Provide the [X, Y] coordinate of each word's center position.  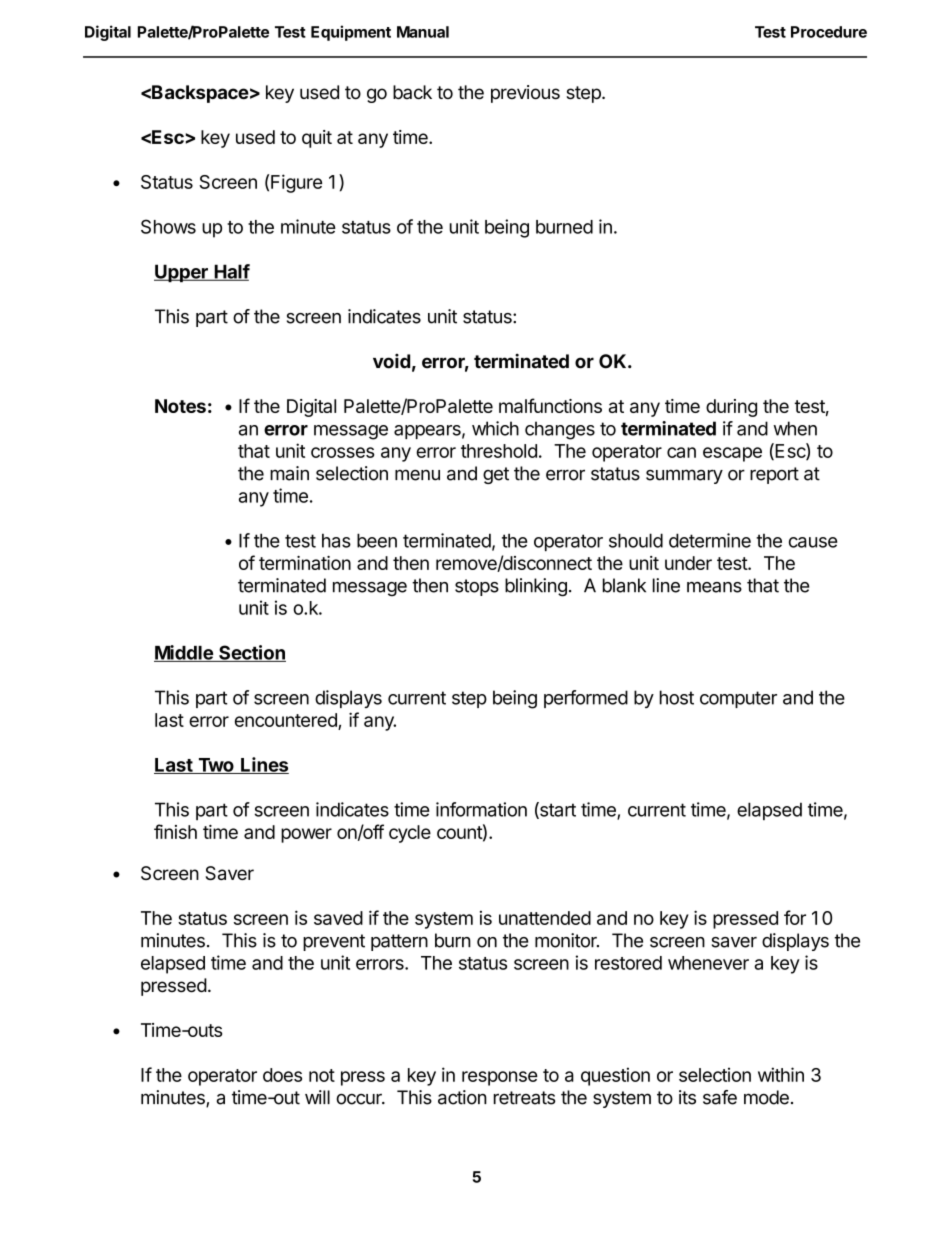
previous [525, 94]
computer [738, 699]
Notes [180, 406]
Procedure [829, 32]
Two [216, 766]
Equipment [351, 33]
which [495, 428]
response [500, 1078]
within [781, 1074]
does [282, 1075]
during [731, 408]
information [481, 809]
